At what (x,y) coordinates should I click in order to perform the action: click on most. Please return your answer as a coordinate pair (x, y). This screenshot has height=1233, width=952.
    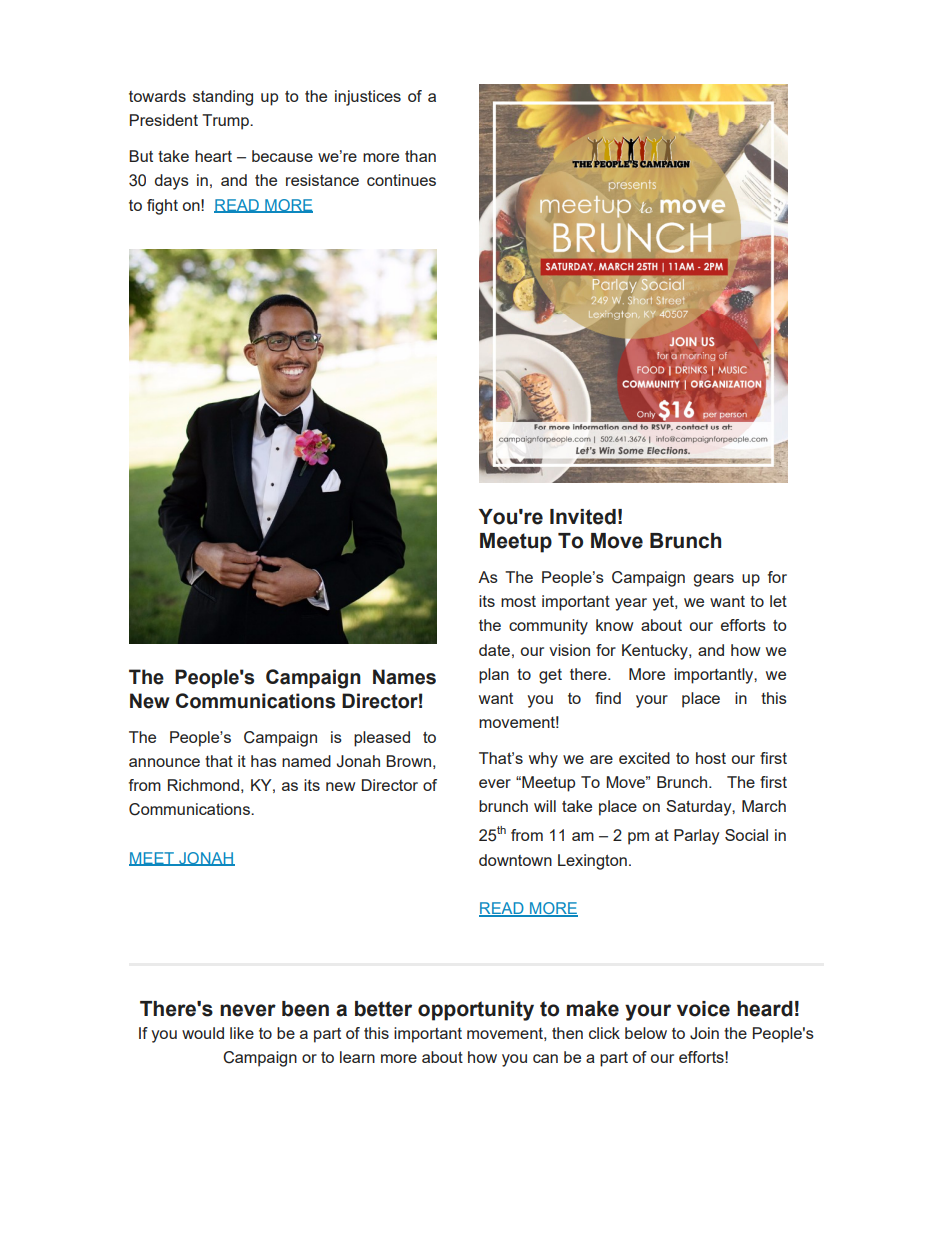
    Looking at the image, I should click on (518, 601).
